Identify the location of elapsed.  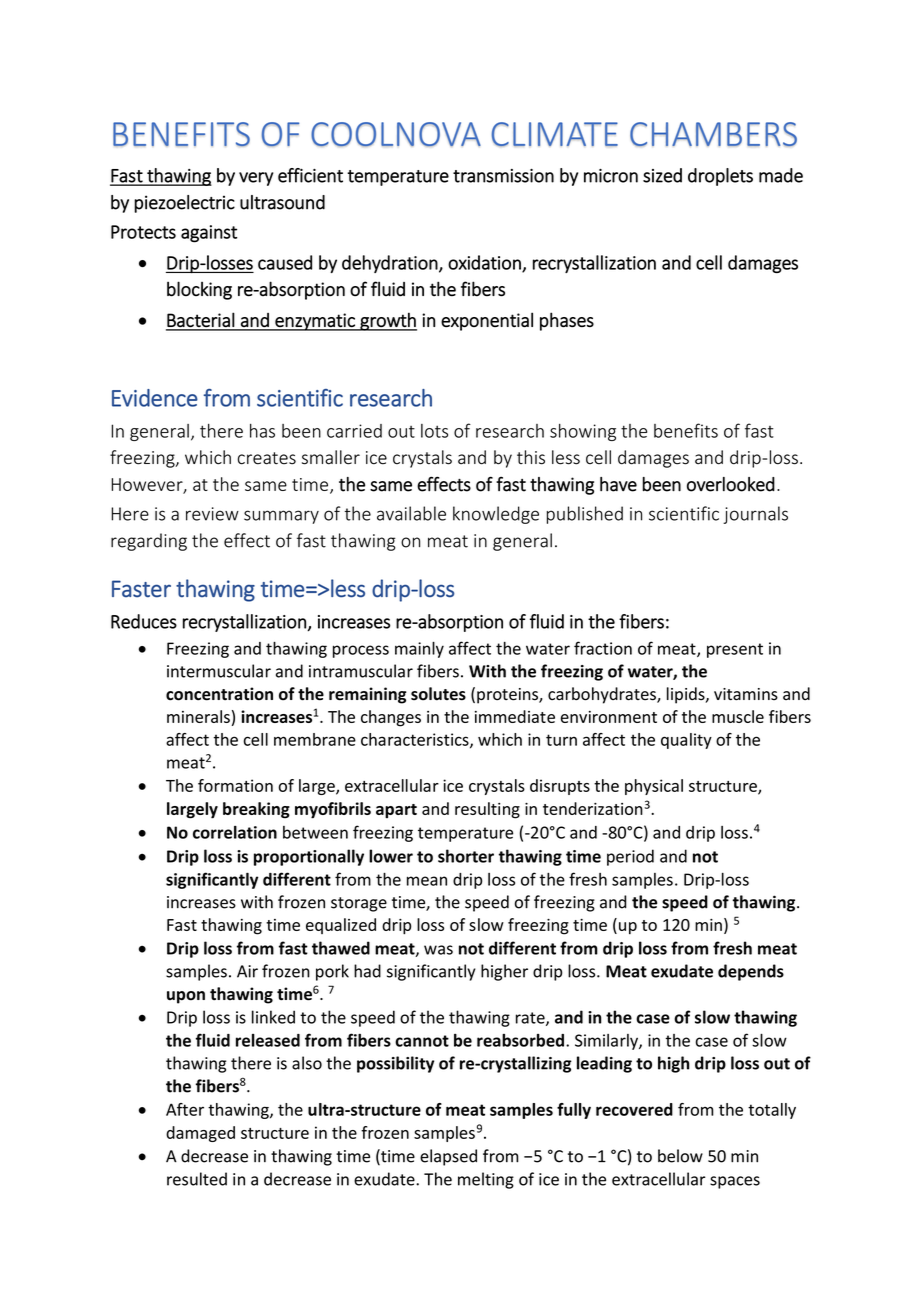
(448, 1157).
